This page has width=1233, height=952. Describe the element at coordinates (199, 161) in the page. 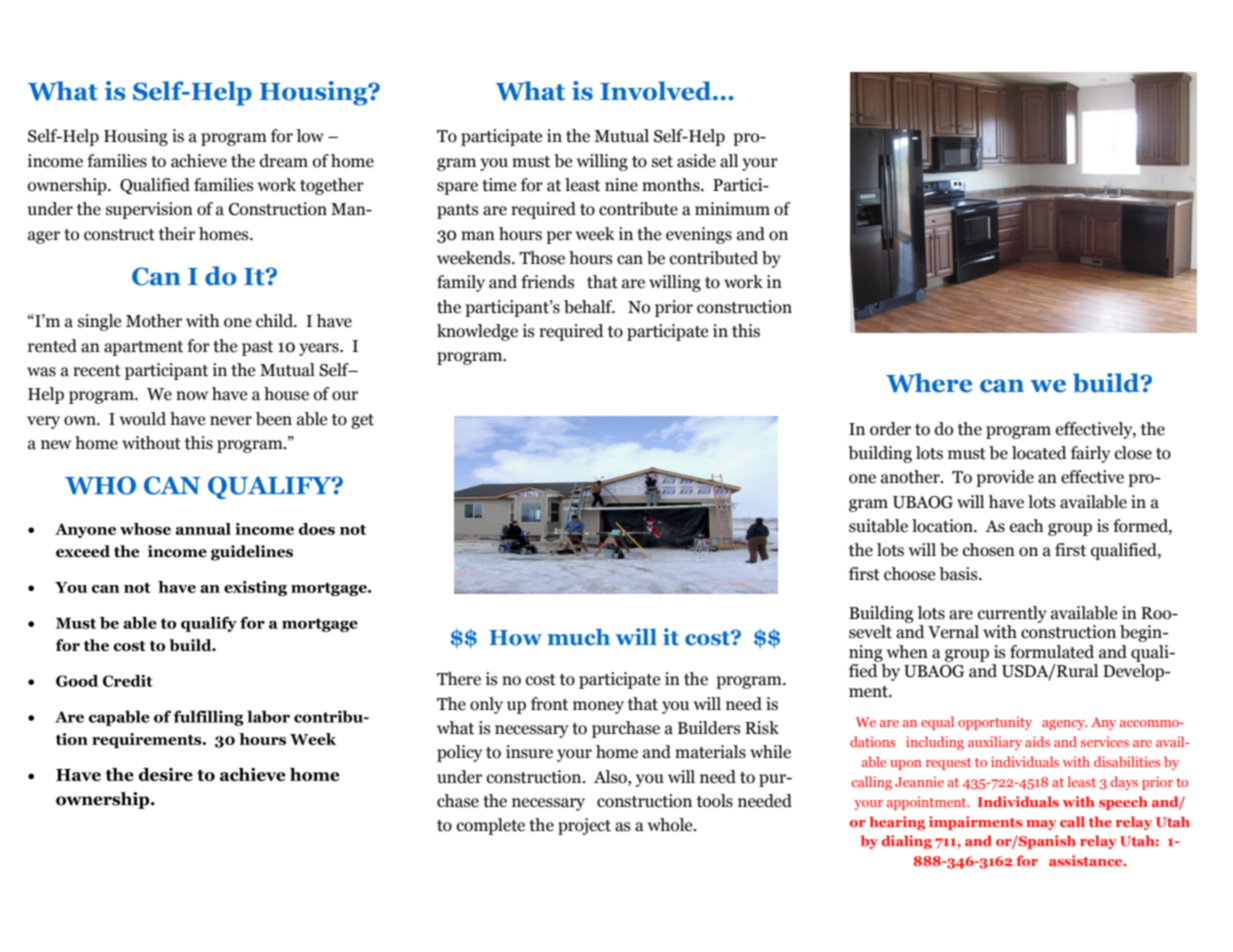

I see `achieve` at that location.
